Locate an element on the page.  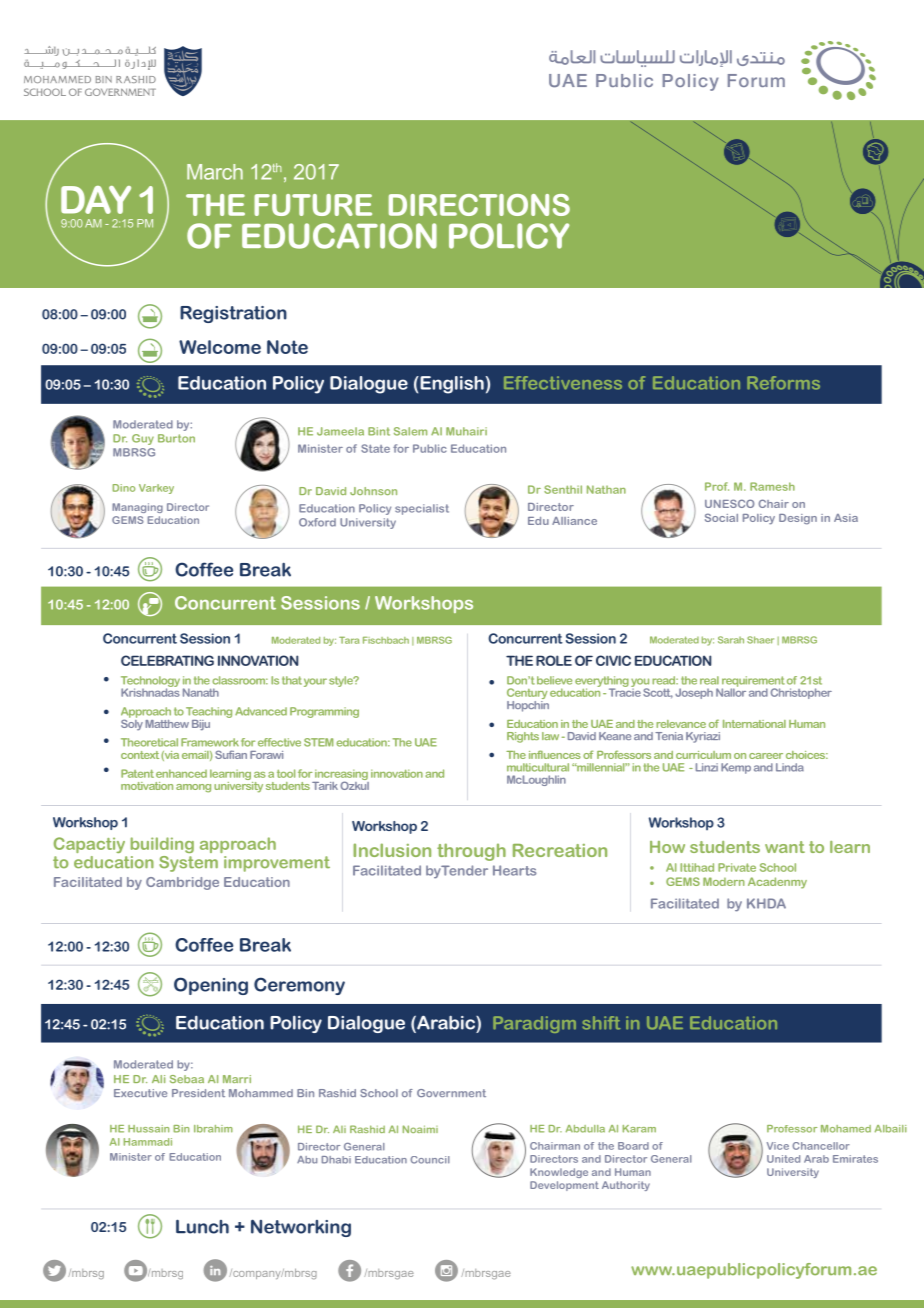
Ramesh is located at coordinates (772, 486).
